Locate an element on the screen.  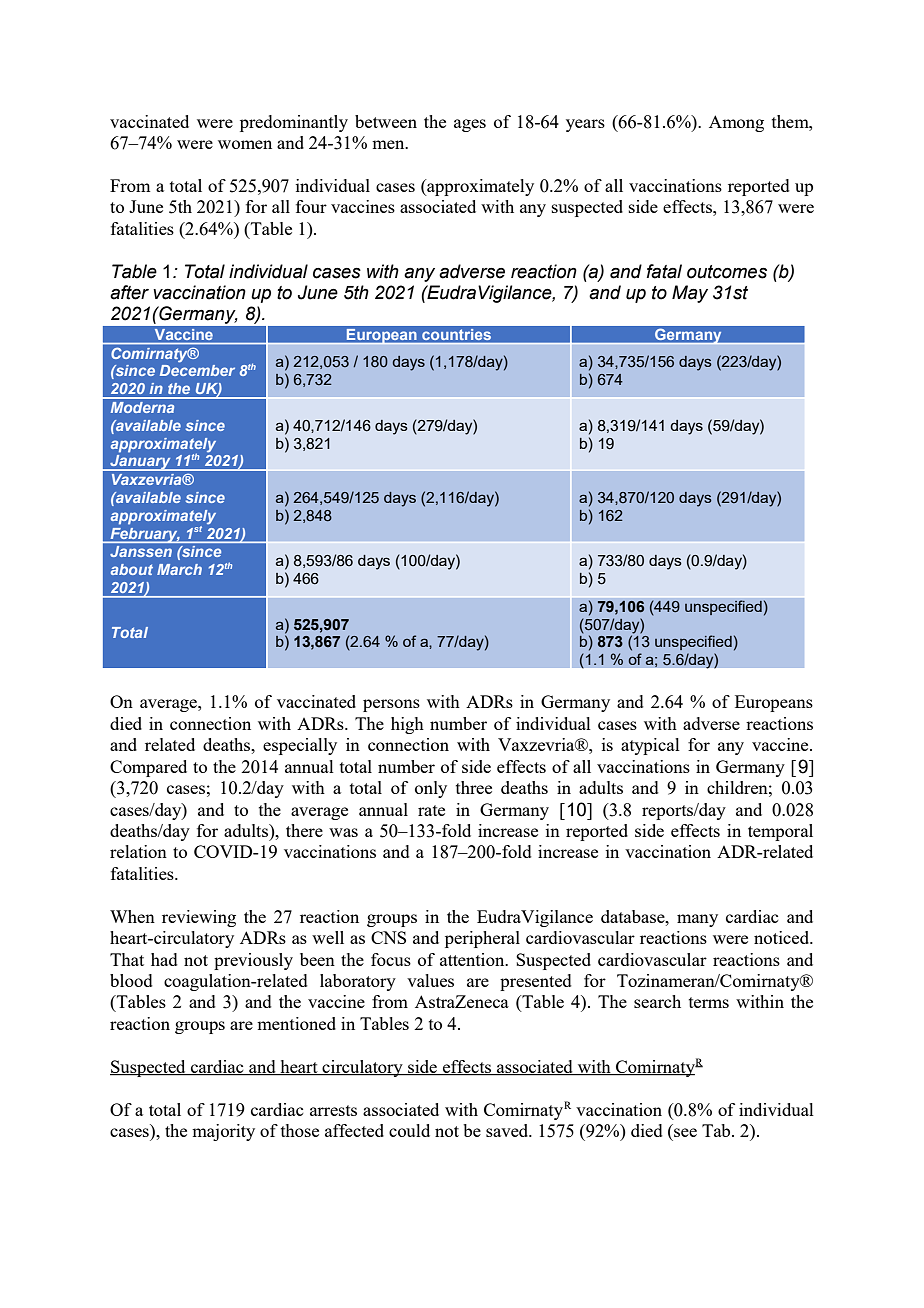
relation is located at coordinates (138, 851).
